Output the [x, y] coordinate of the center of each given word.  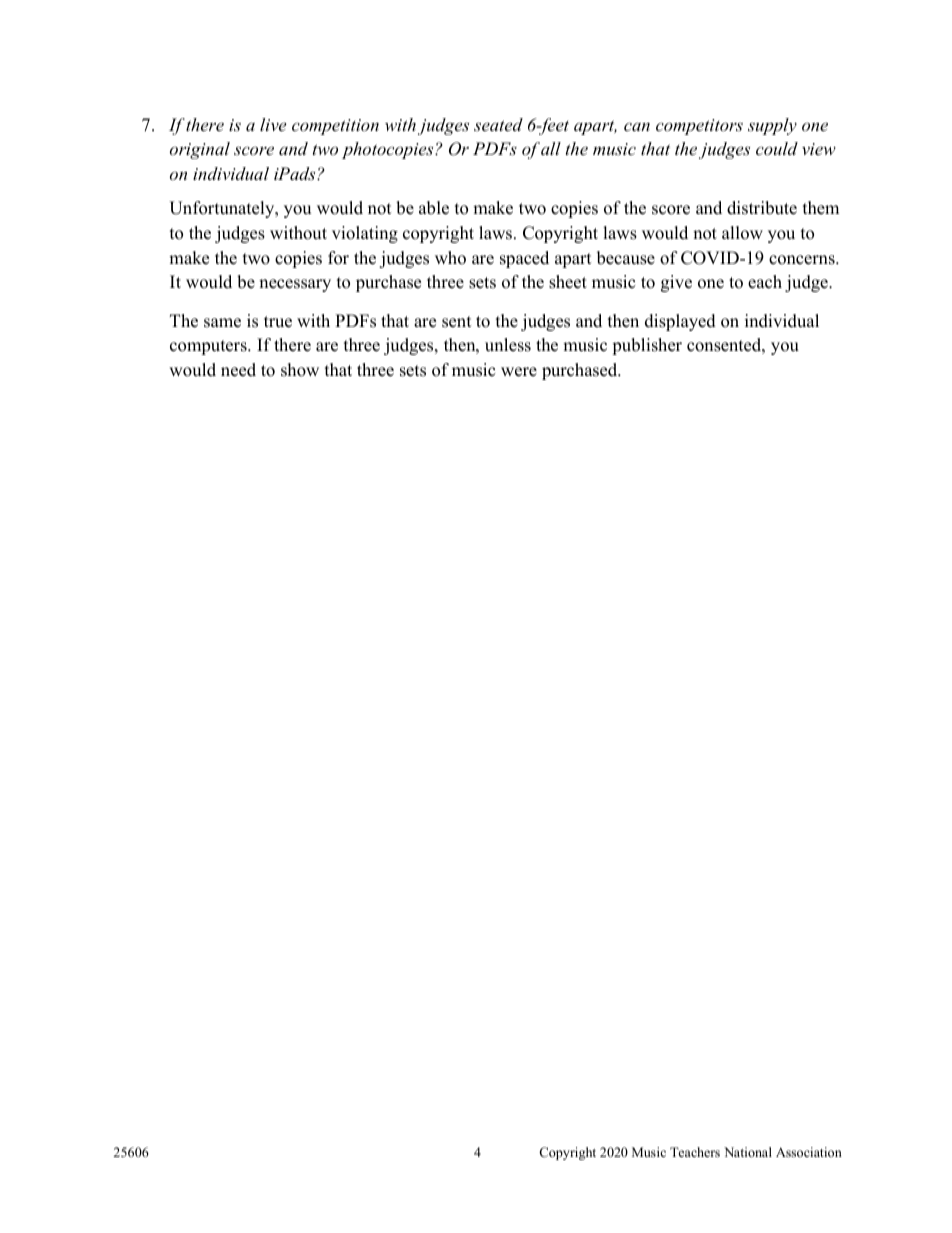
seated [498, 124]
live [273, 124]
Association [809, 1152]
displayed [680, 322]
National [748, 1152]
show [300, 370]
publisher [647, 346]
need [238, 370]
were [519, 372]
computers [209, 347]
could [777, 148]
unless [508, 345]
